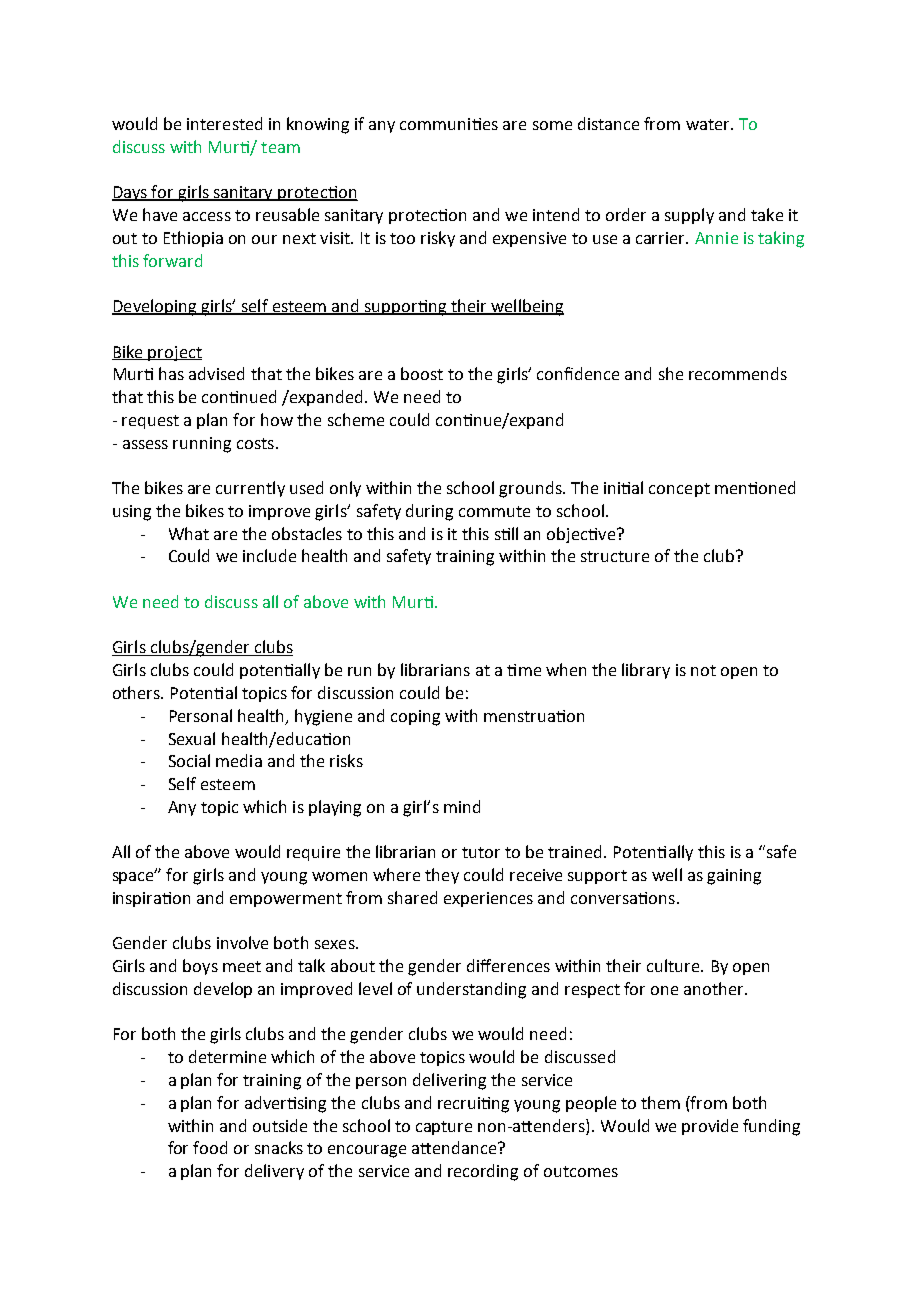  I want to click on library, so click(646, 671).
